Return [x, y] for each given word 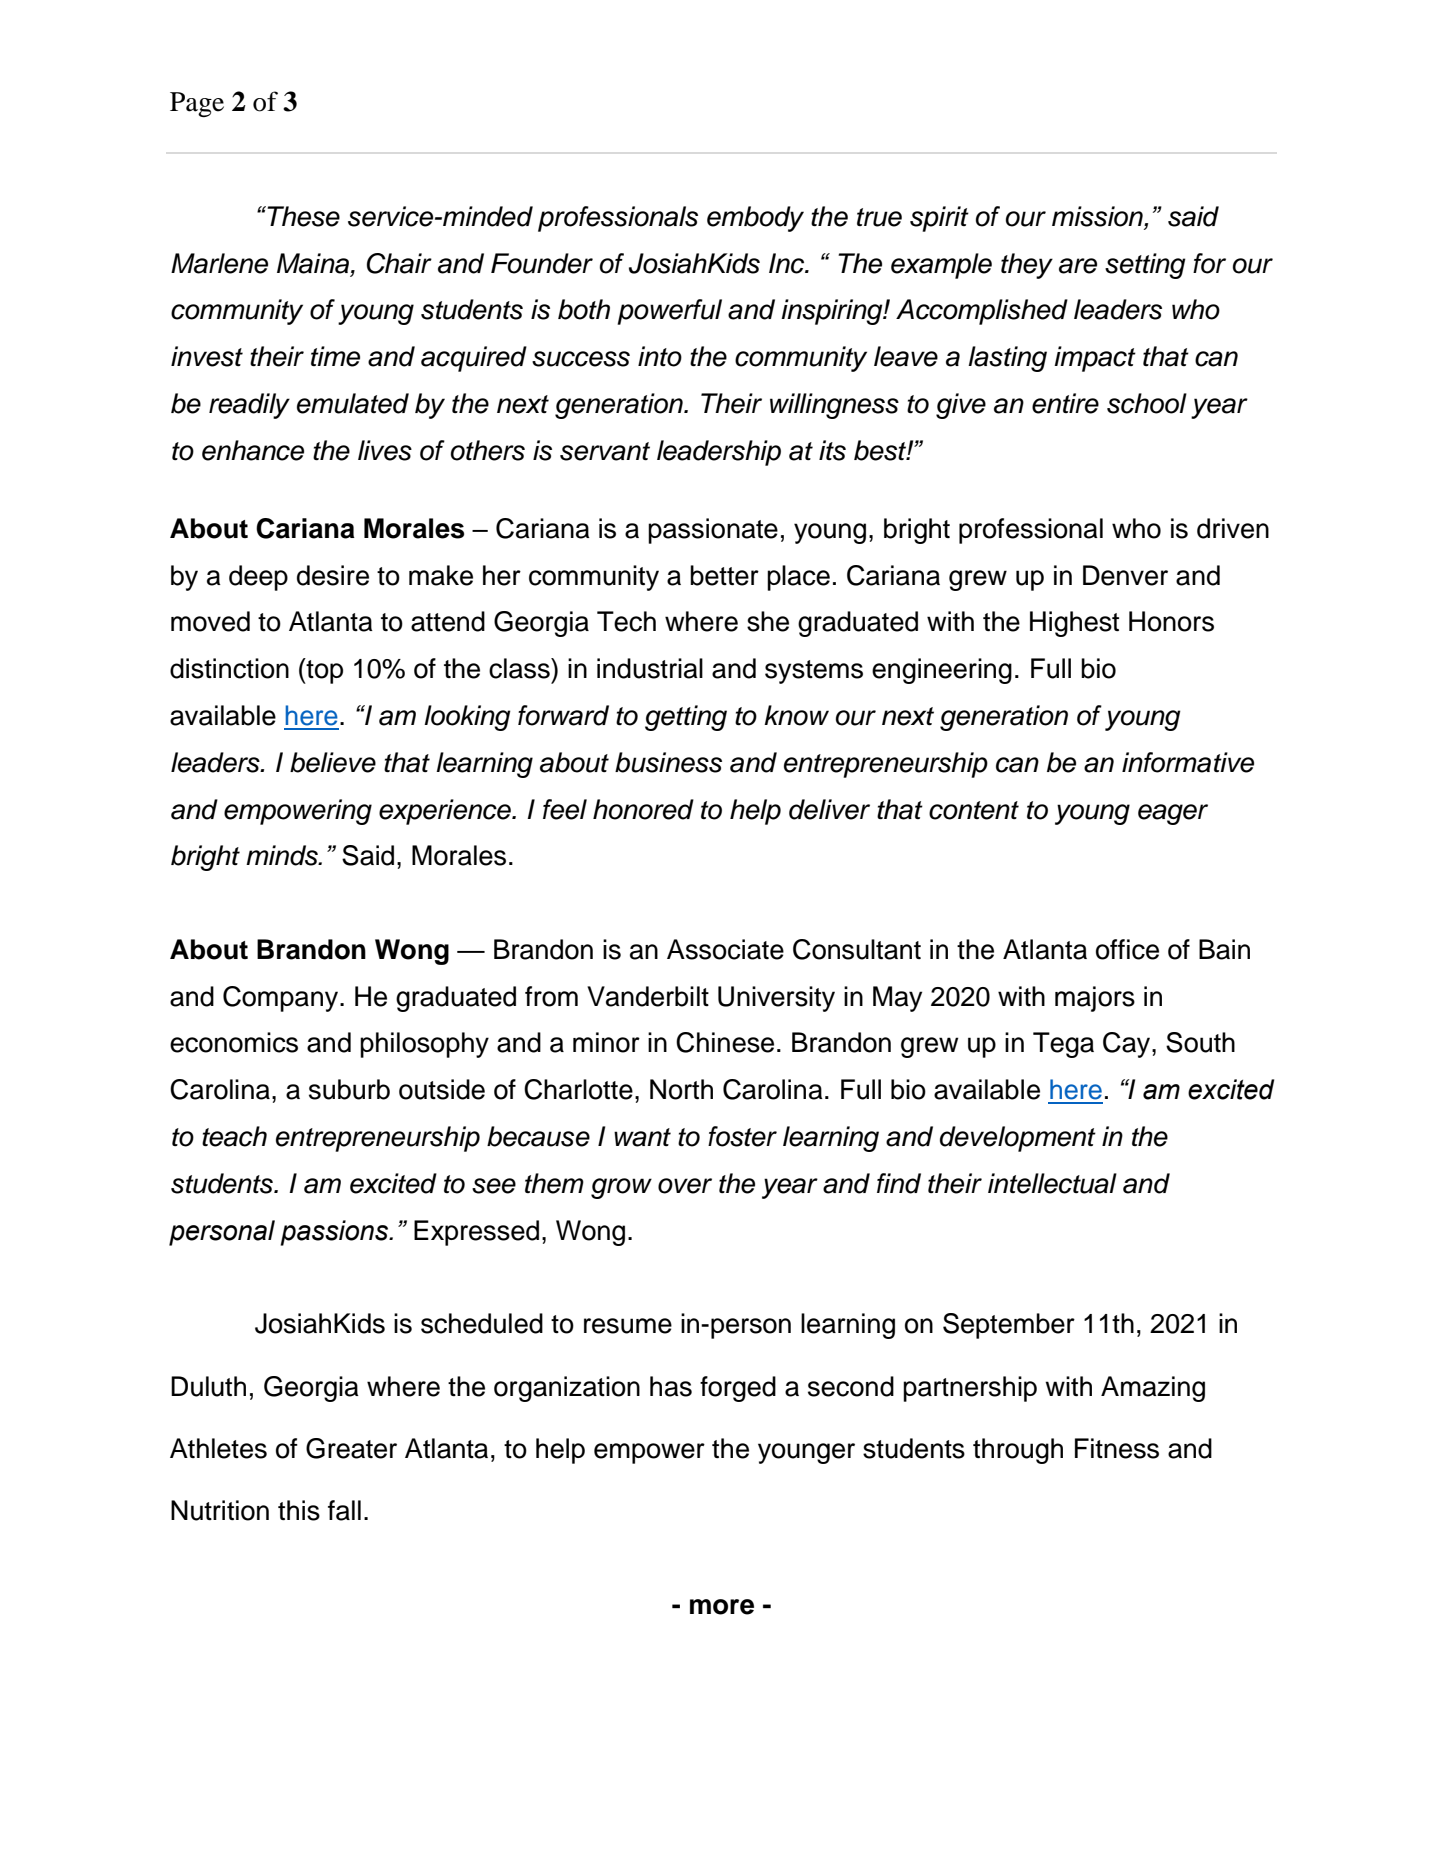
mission [1098, 217]
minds [283, 855]
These [302, 216]
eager [1173, 814]
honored [643, 809]
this [299, 1510]
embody [755, 219]
